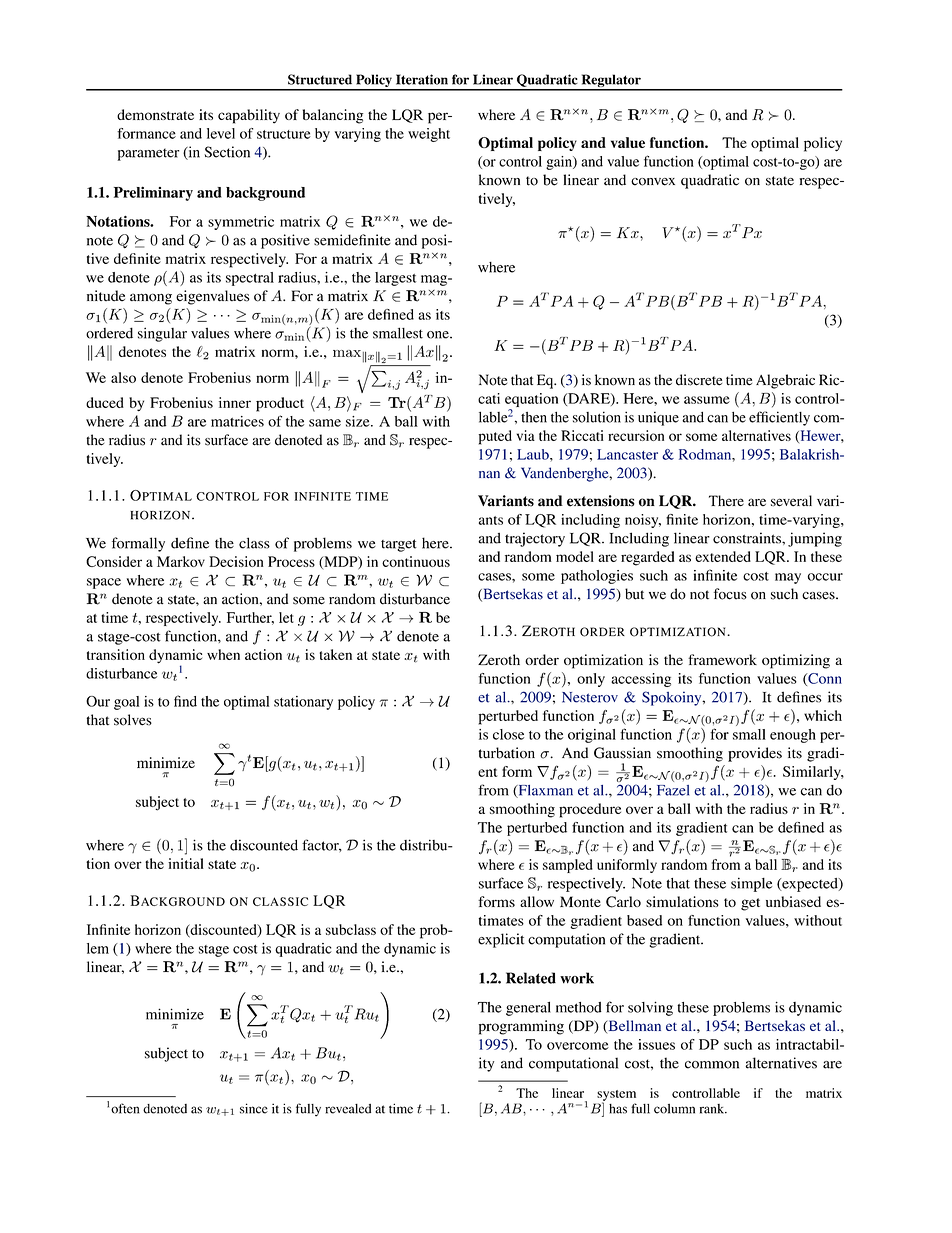 Image resolution: width=952 pixels, height=1233 pixels. What do you see at coordinates (237, 421) in the image?
I see `matrices` at bounding box center [237, 421].
